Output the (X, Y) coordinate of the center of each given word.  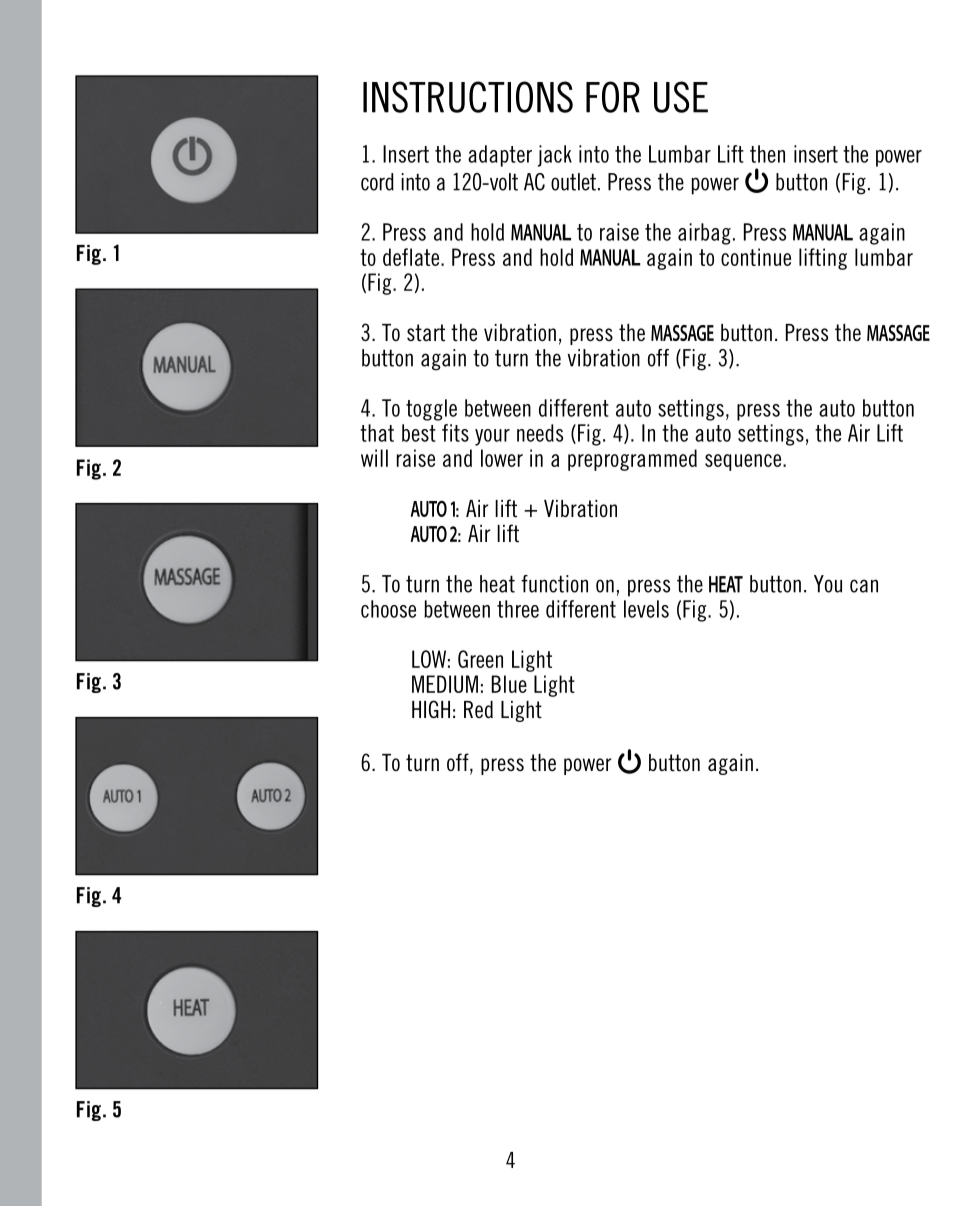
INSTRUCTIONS (468, 97)
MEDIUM (445, 684)
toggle (431, 410)
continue (756, 257)
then (767, 154)
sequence (744, 462)
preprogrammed (632, 460)
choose (388, 609)
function (554, 584)
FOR (613, 97)
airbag (704, 234)
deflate (412, 257)
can (864, 586)
